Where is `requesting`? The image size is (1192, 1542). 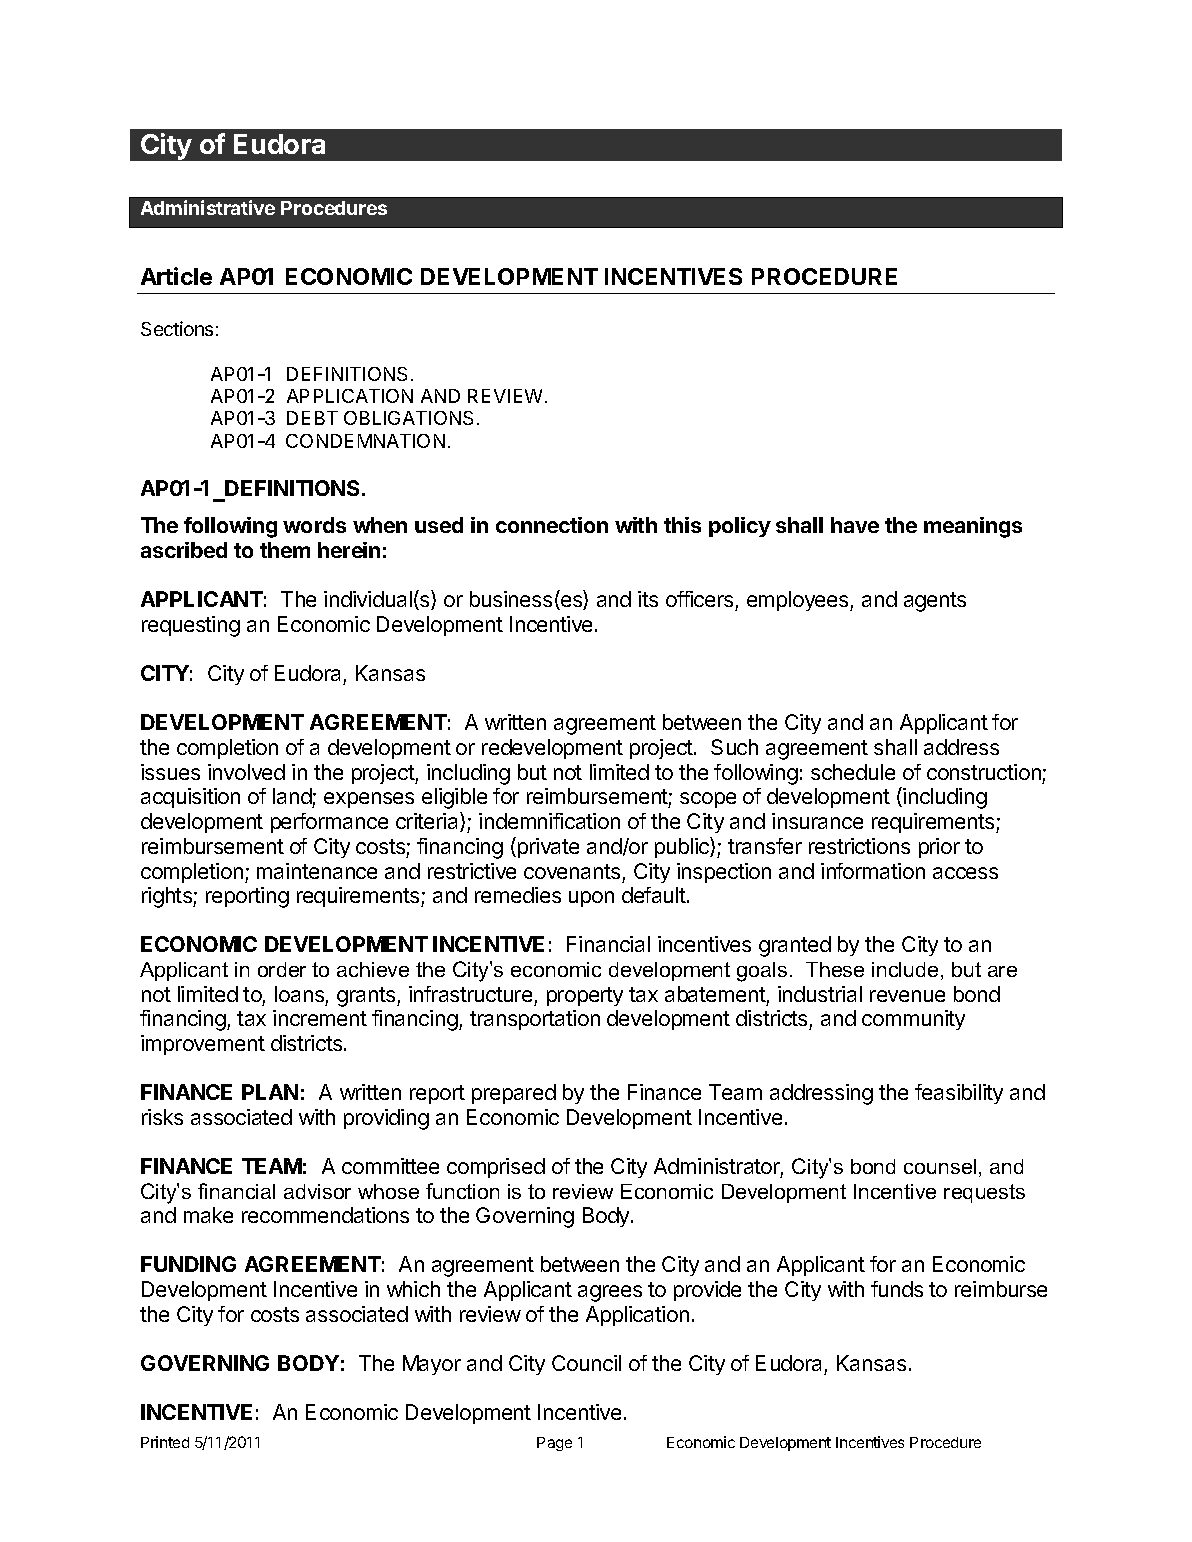 requesting is located at coordinates (191, 626).
